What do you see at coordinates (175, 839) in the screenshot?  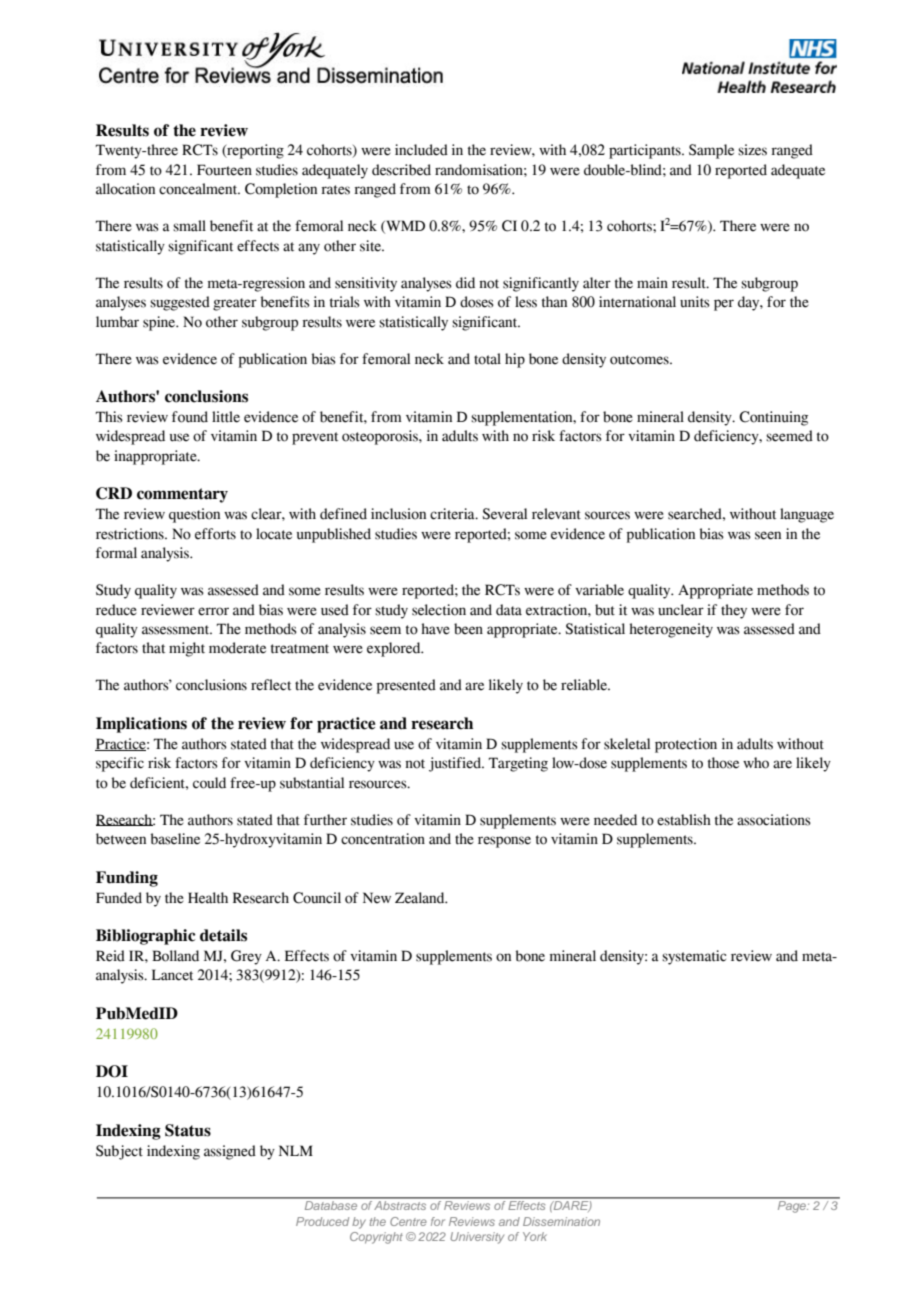 I see `baseline` at bounding box center [175, 839].
